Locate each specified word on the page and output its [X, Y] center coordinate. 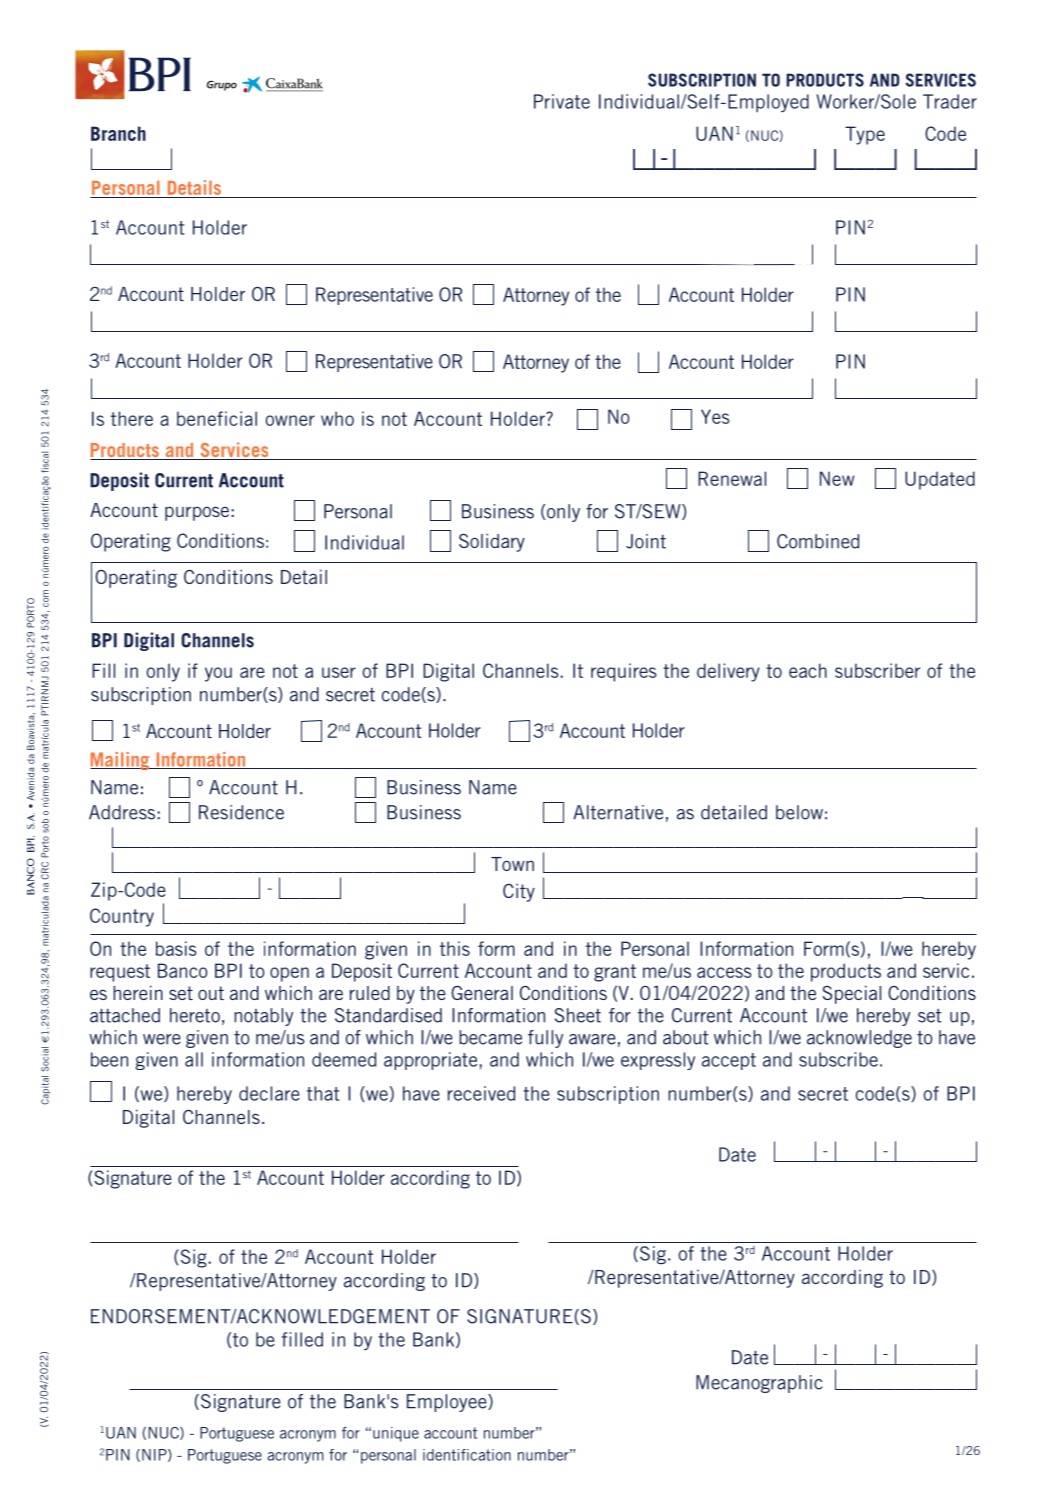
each [808, 670]
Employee [448, 1403]
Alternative [618, 812]
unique [396, 1434]
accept [729, 1061]
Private [562, 101]
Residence [241, 812]
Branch [118, 133]
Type [865, 135]
